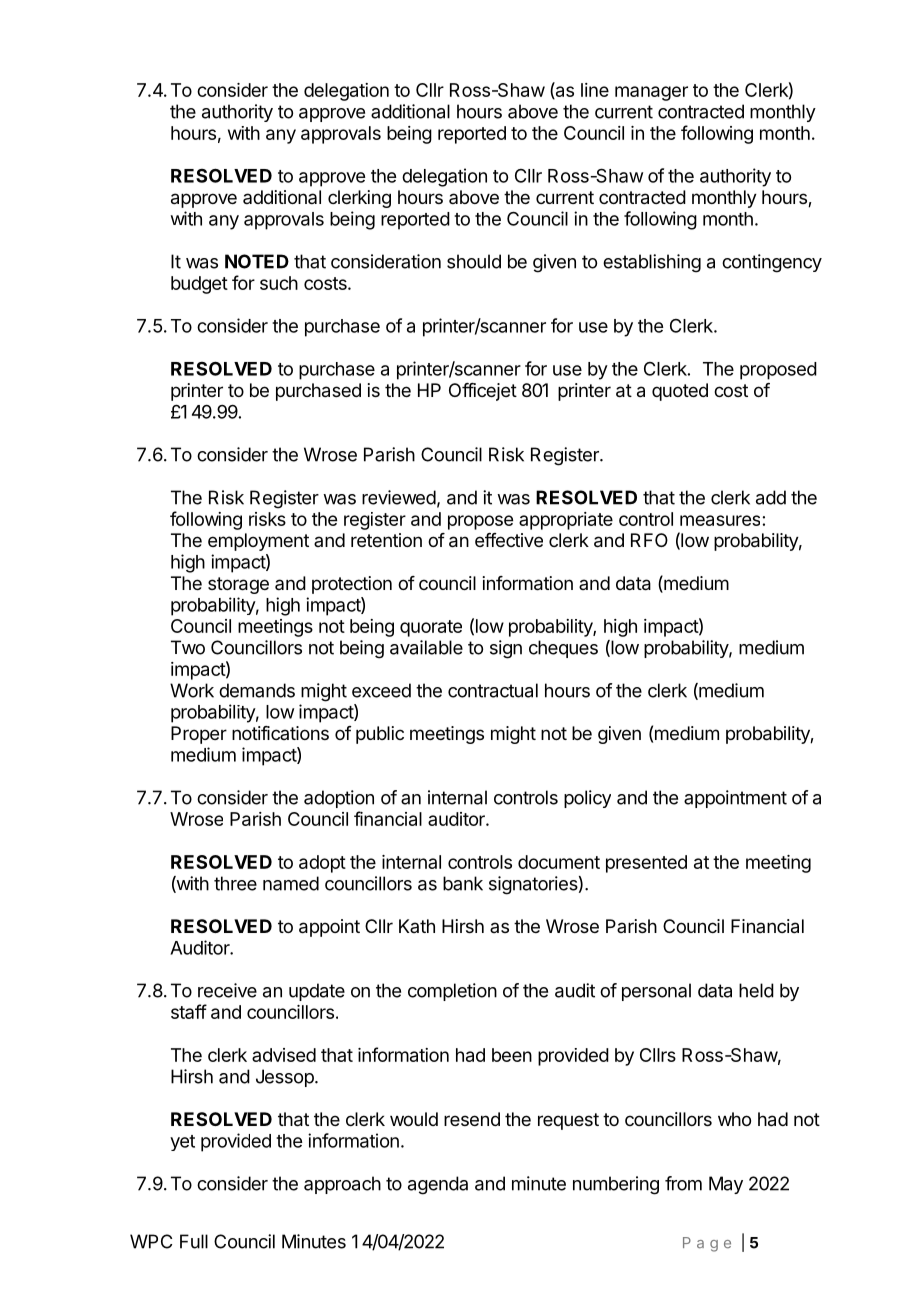 This document has height=1308, width=924. What do you see at coordinates (438, 1185) in the document?
I see `agenda` at bounding box center [438, 1185].
